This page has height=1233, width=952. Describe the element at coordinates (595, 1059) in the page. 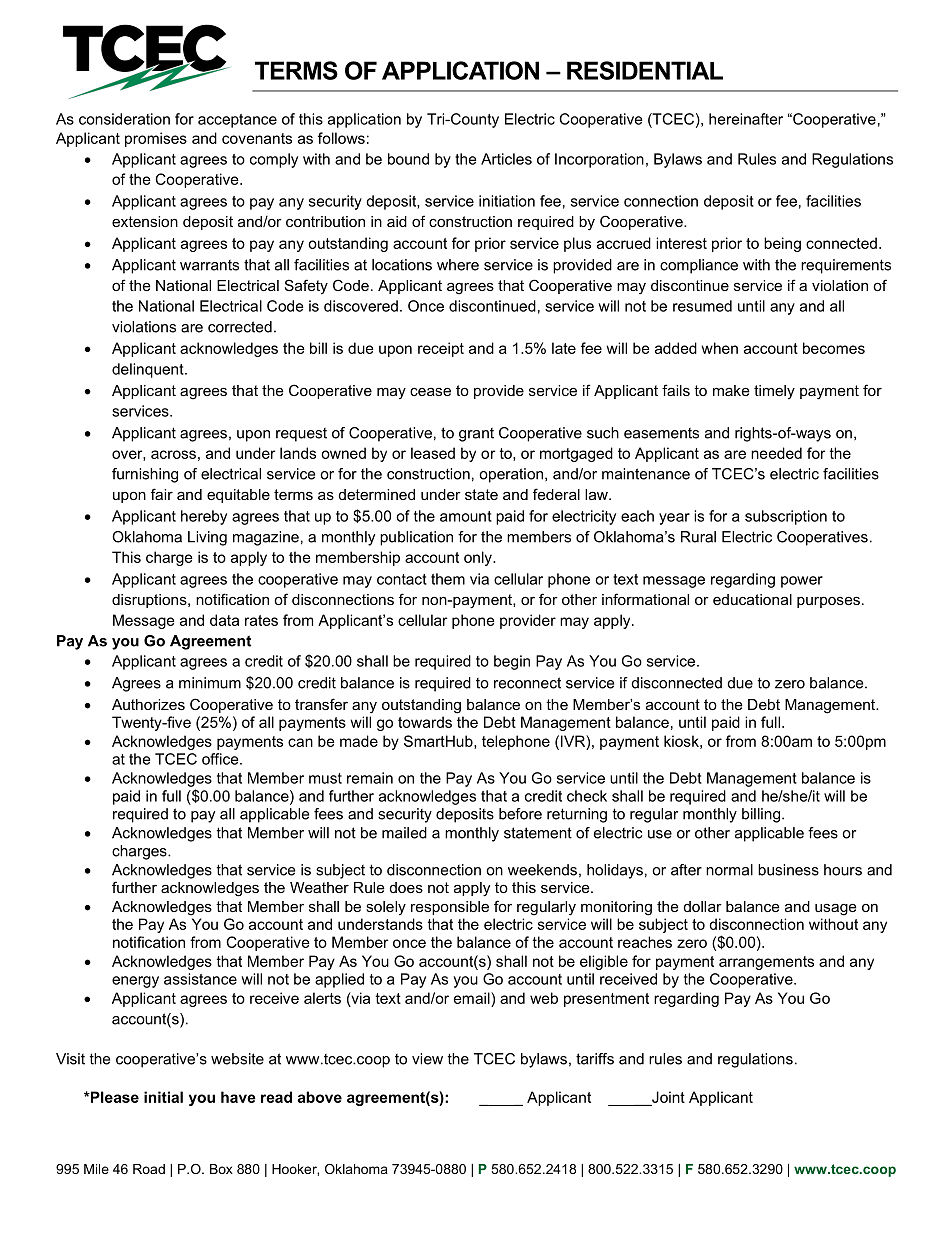

I see `tariffs` at that location.
